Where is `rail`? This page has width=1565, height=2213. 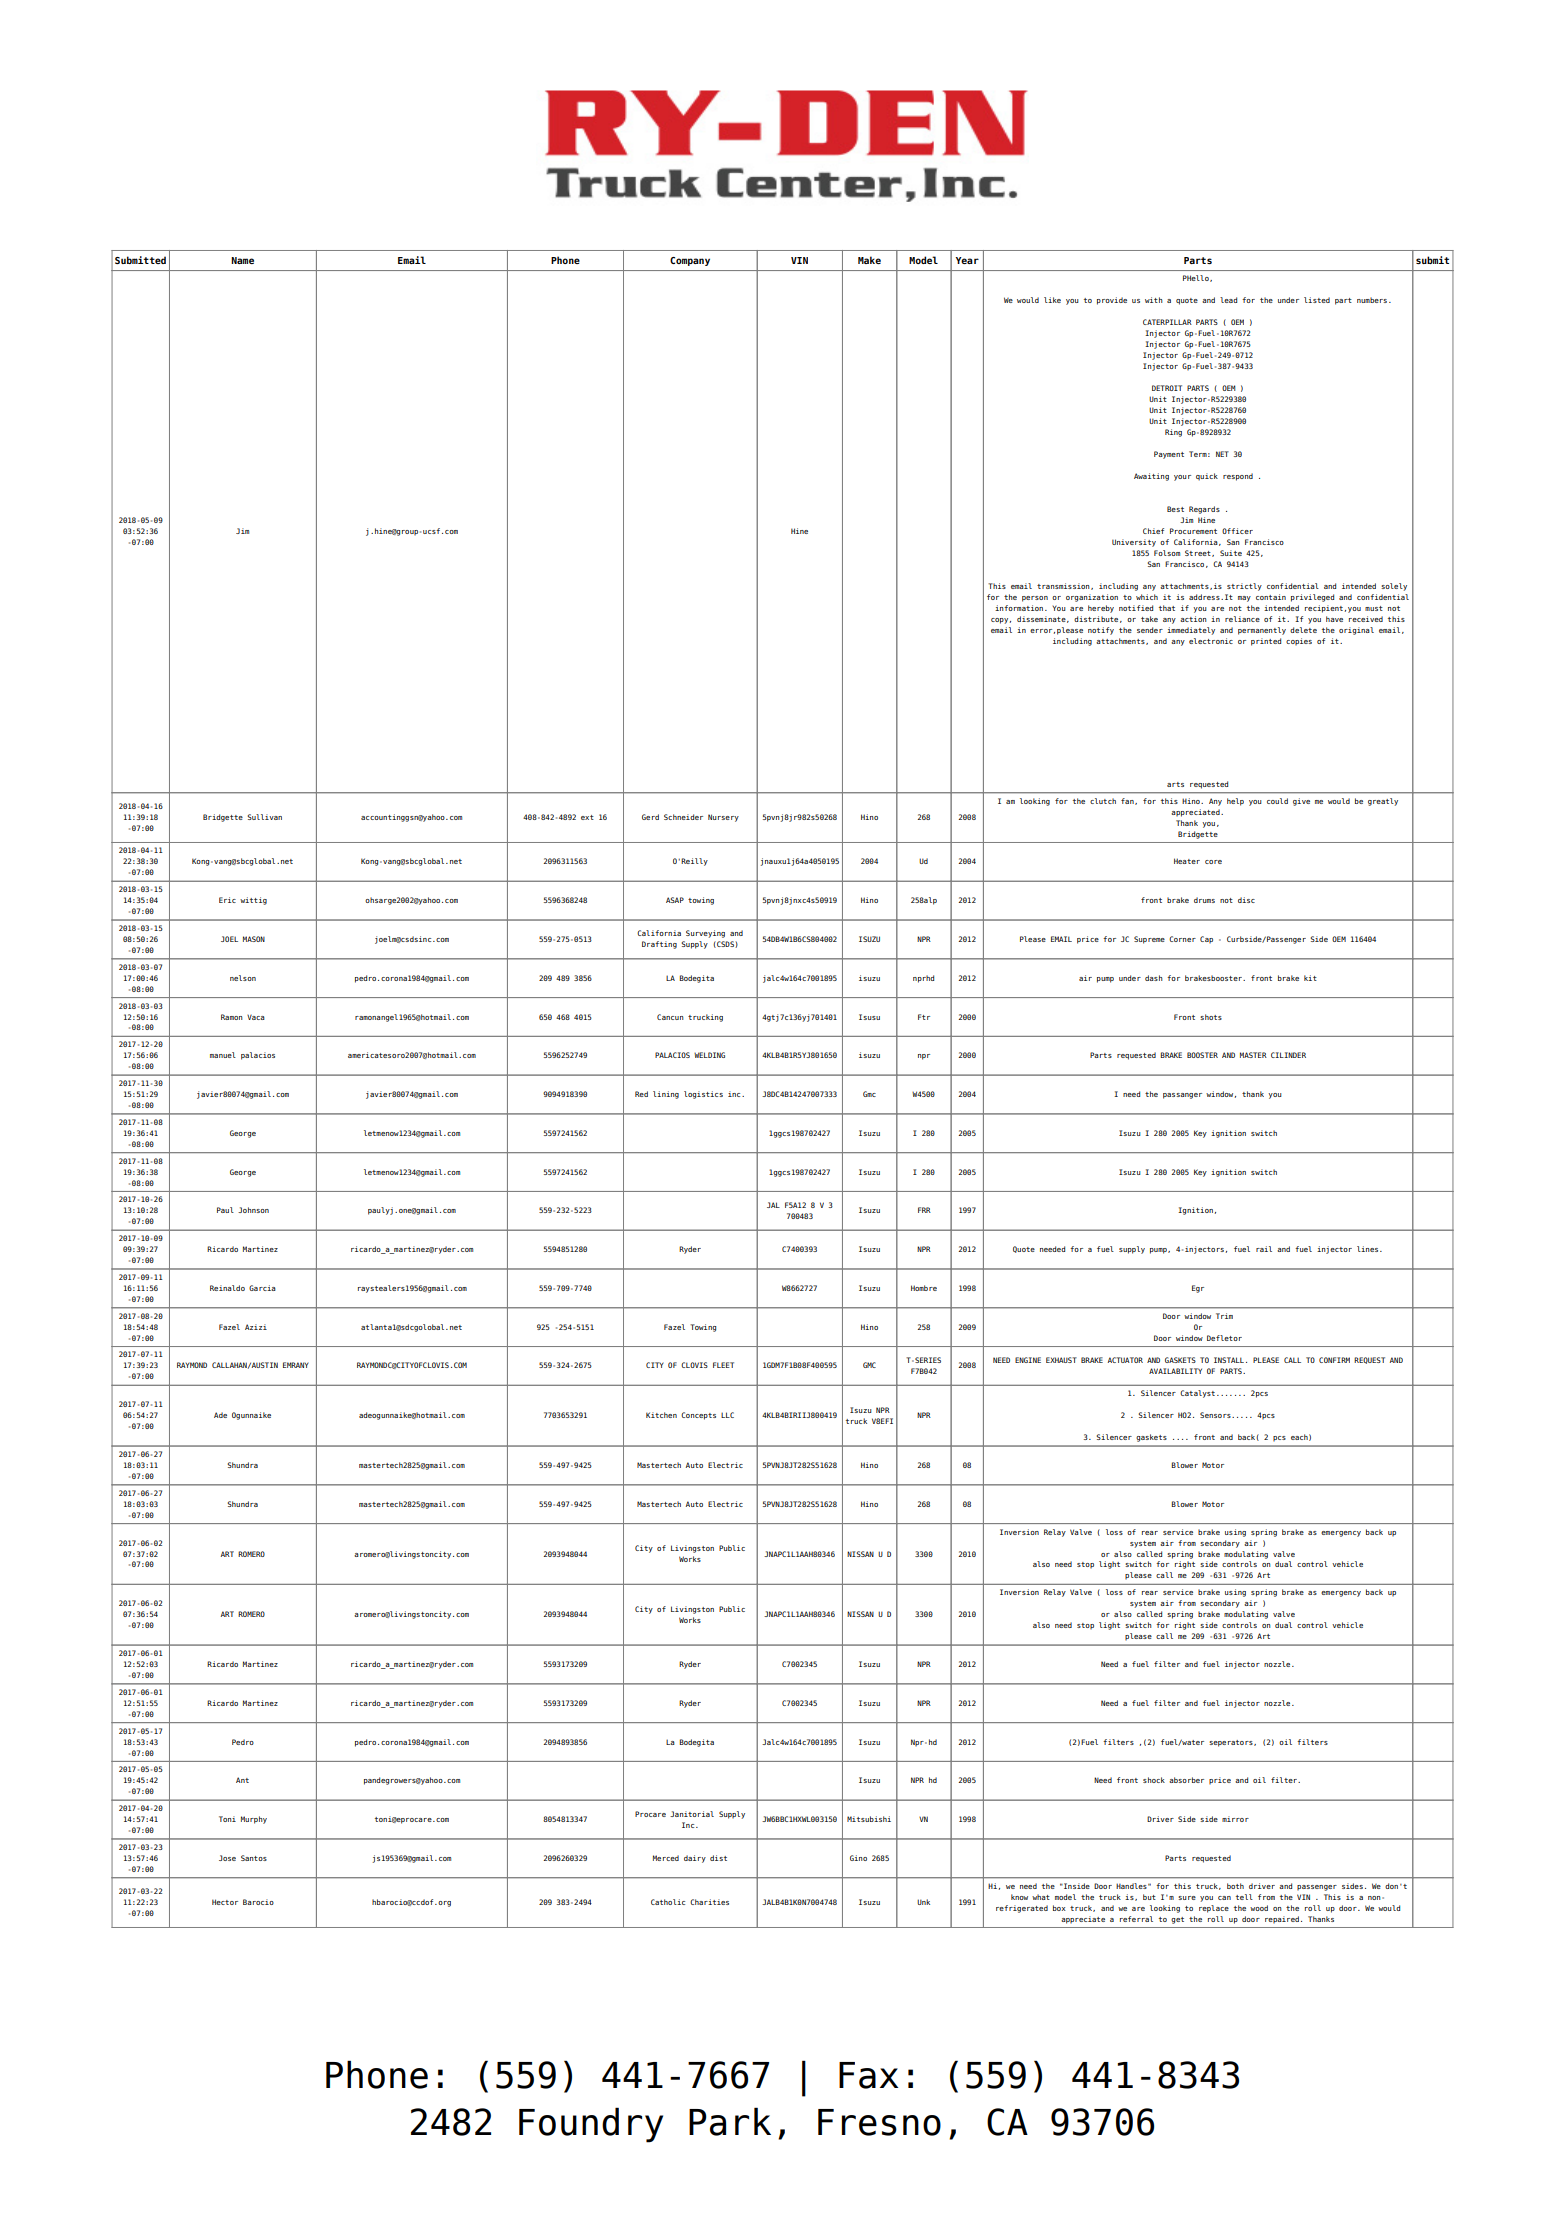 rail is located at coordinates (1264, 1249).
